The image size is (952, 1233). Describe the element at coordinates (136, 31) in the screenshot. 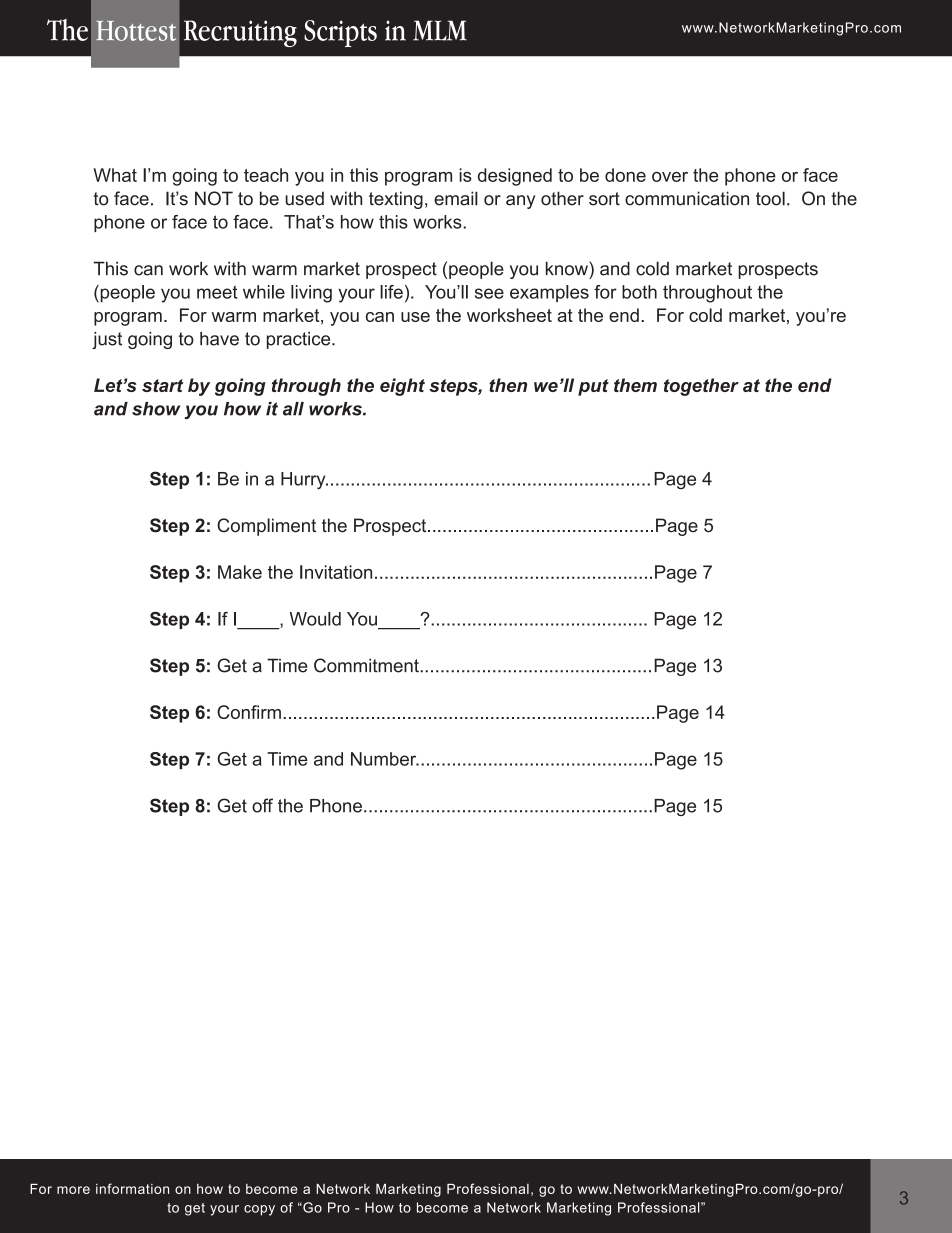

I see `Hottest` at that location.
